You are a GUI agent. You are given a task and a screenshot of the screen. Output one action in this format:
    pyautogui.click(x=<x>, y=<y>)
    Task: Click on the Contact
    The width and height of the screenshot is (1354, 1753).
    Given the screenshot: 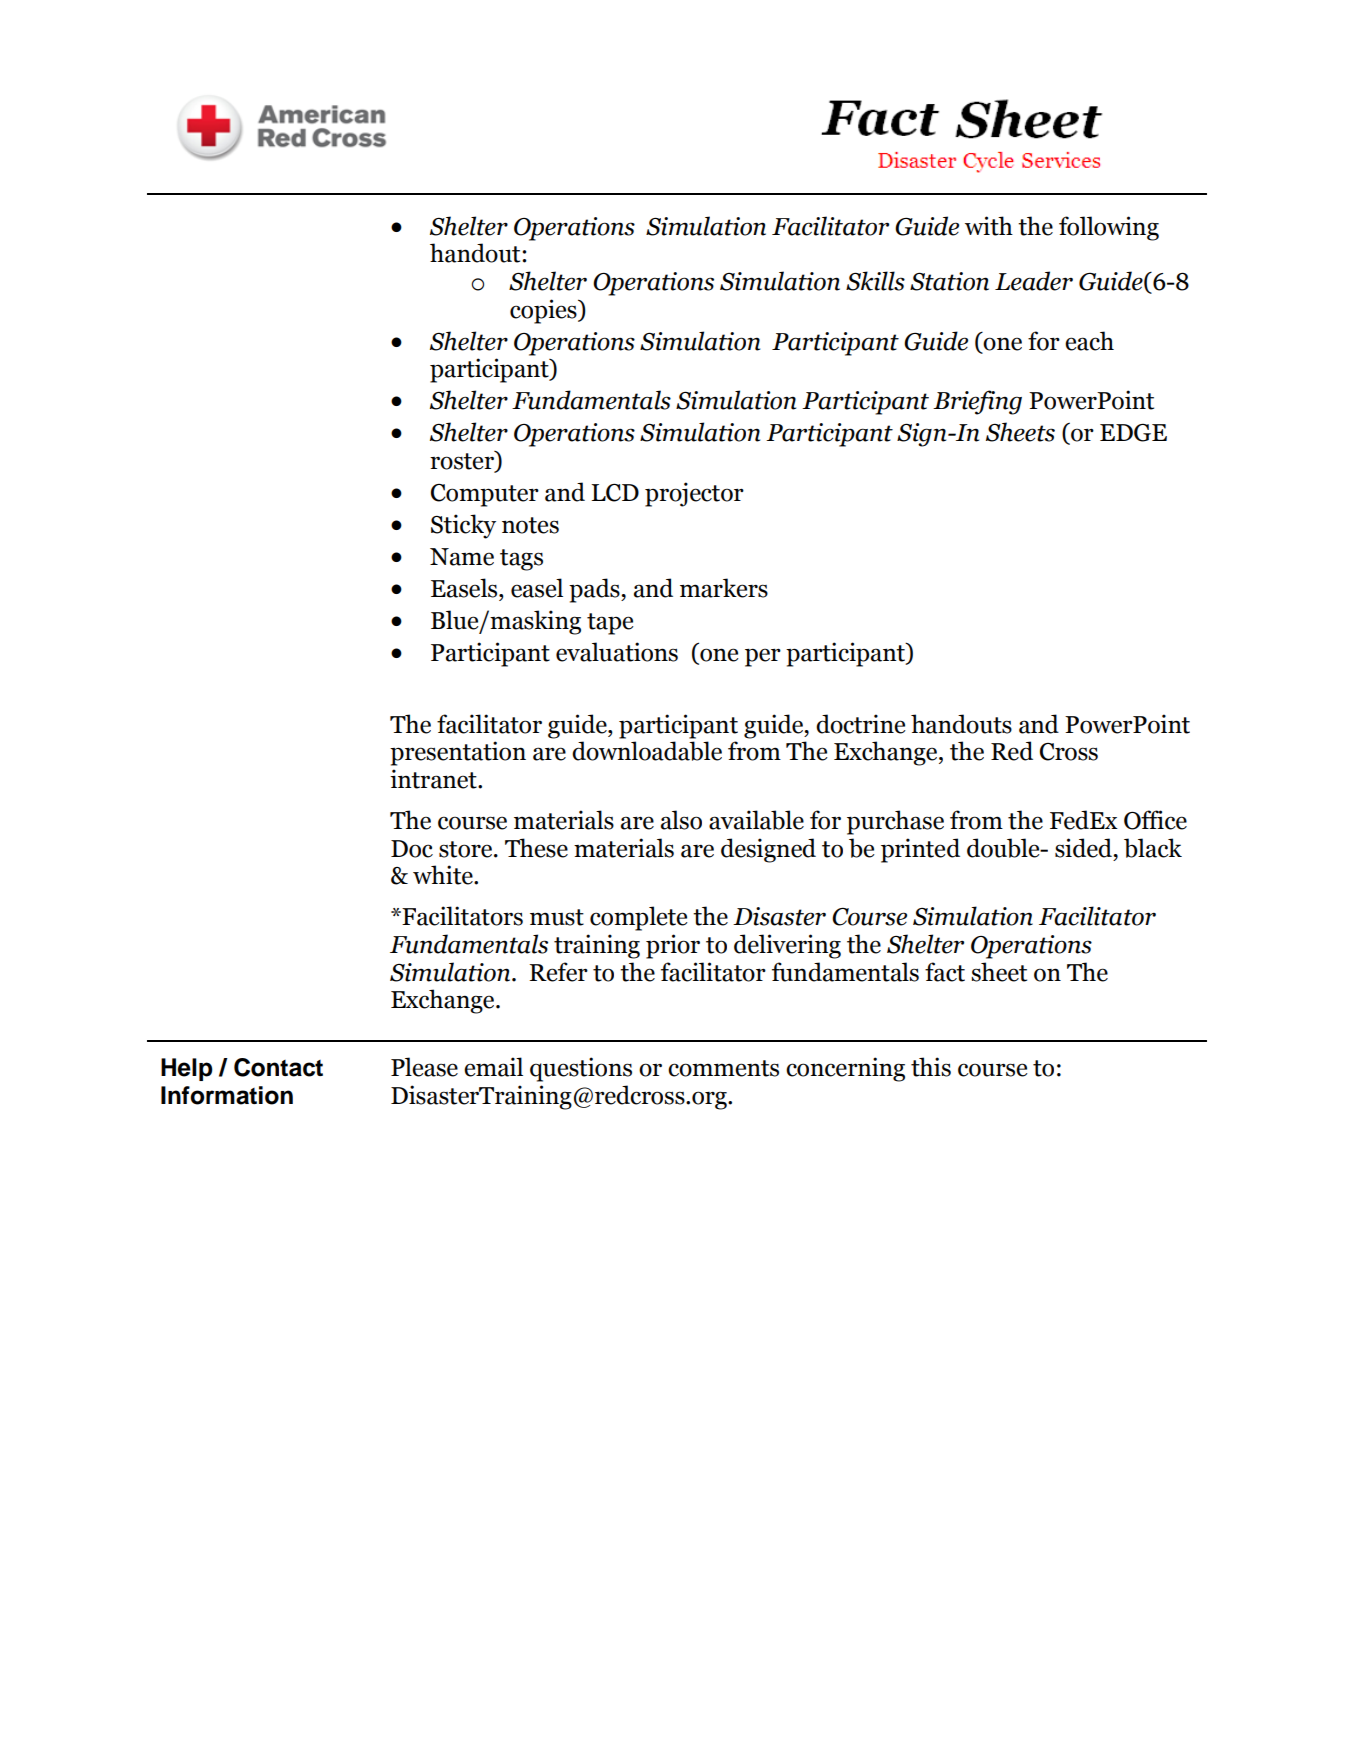 What is the action you would take?
    pyautogui.click(x=278, y=1067)
